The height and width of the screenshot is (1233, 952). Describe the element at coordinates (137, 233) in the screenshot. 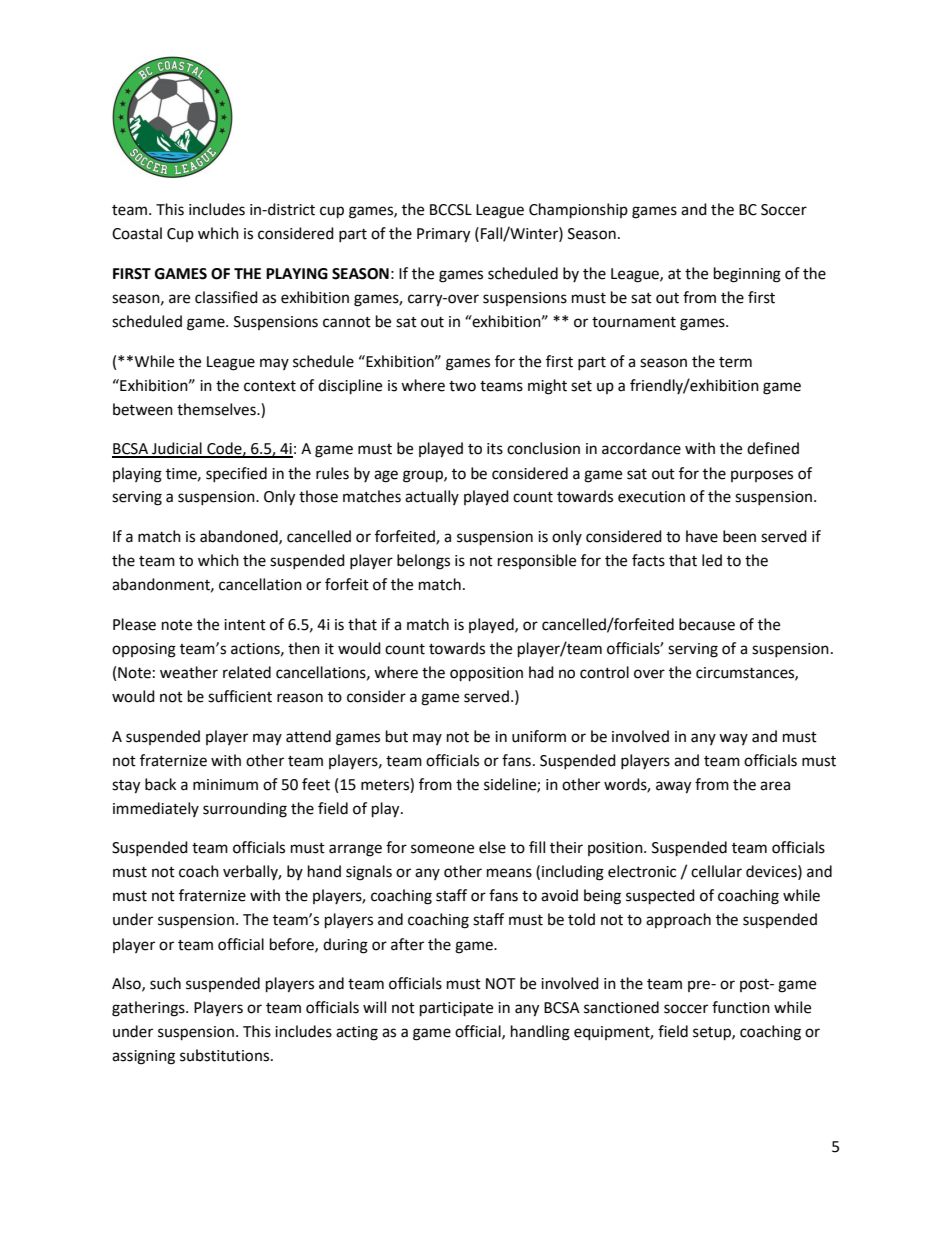

I see `Coastal` at that location.
